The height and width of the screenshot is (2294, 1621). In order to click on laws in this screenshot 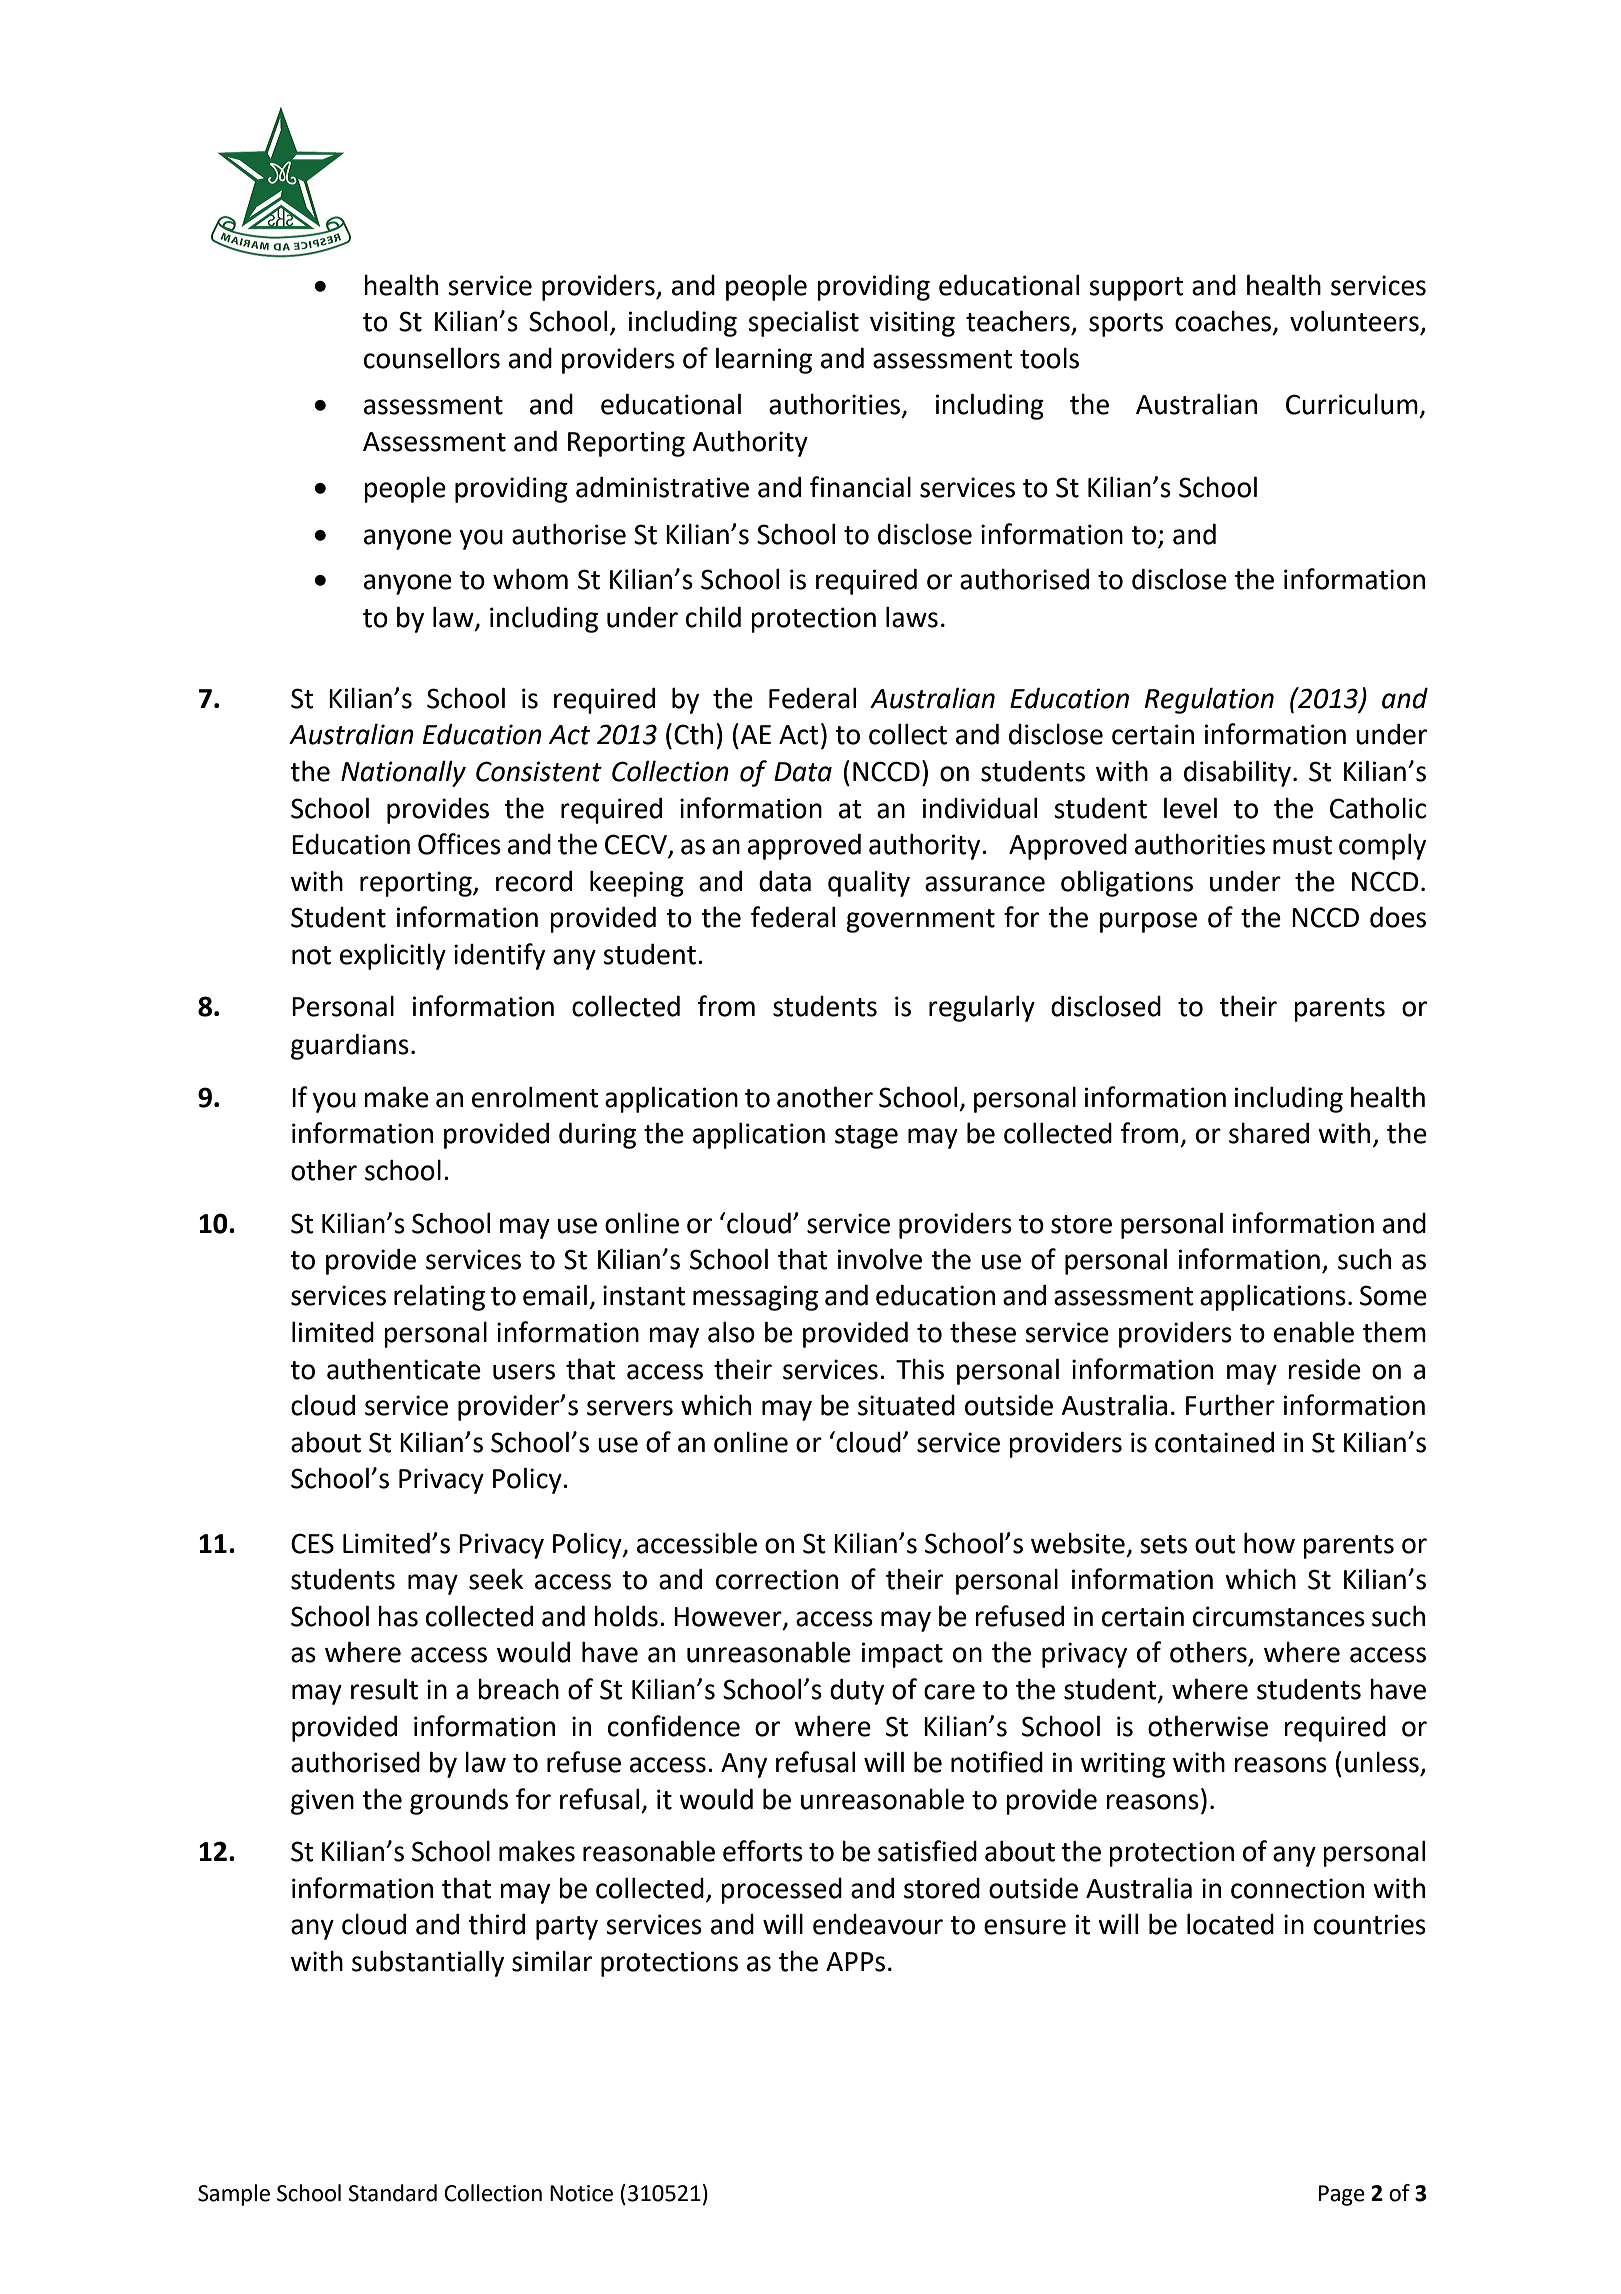, I will do `click(912, 617)`.
